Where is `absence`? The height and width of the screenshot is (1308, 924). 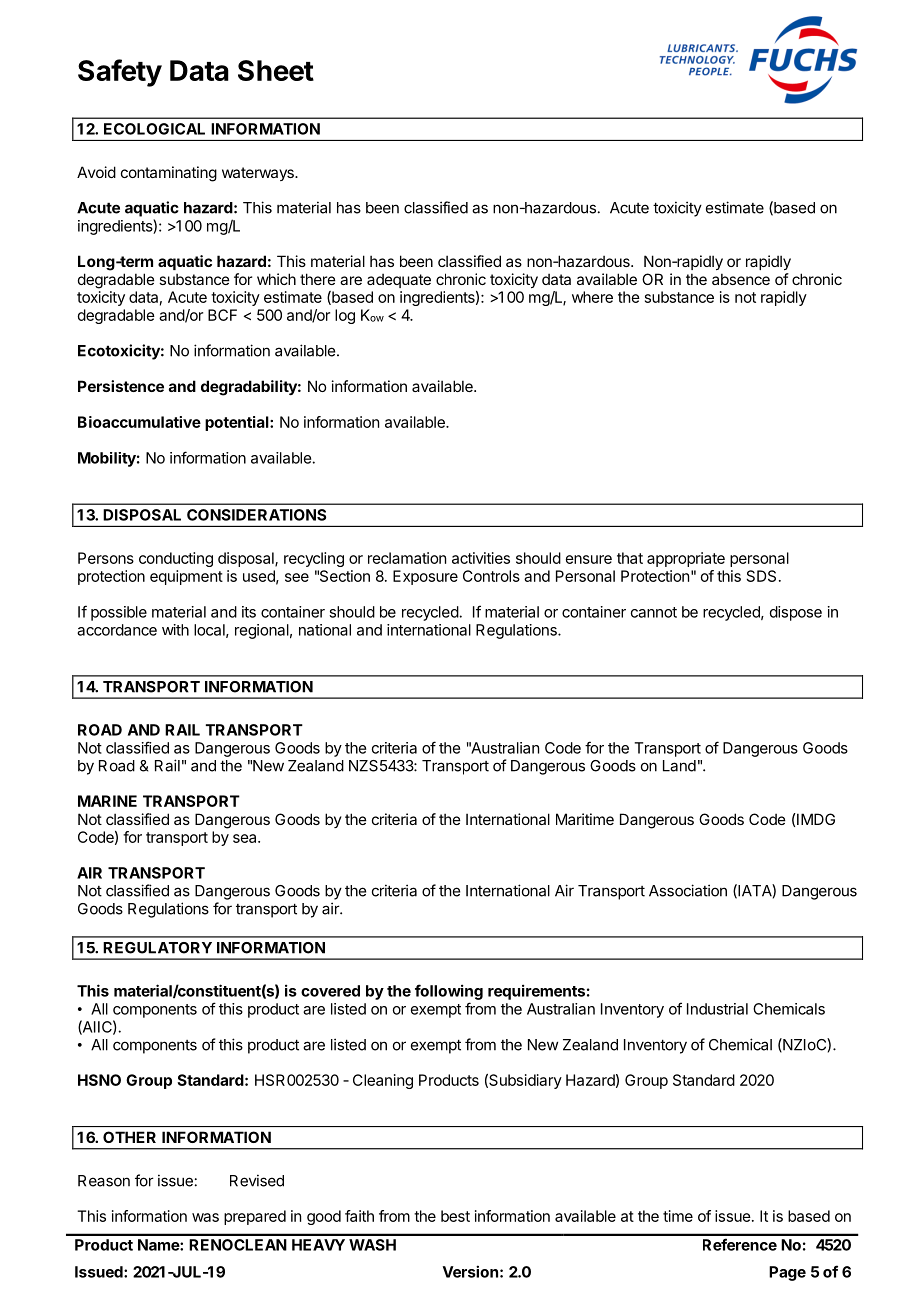
absence is located at coordinates (741, 279).
